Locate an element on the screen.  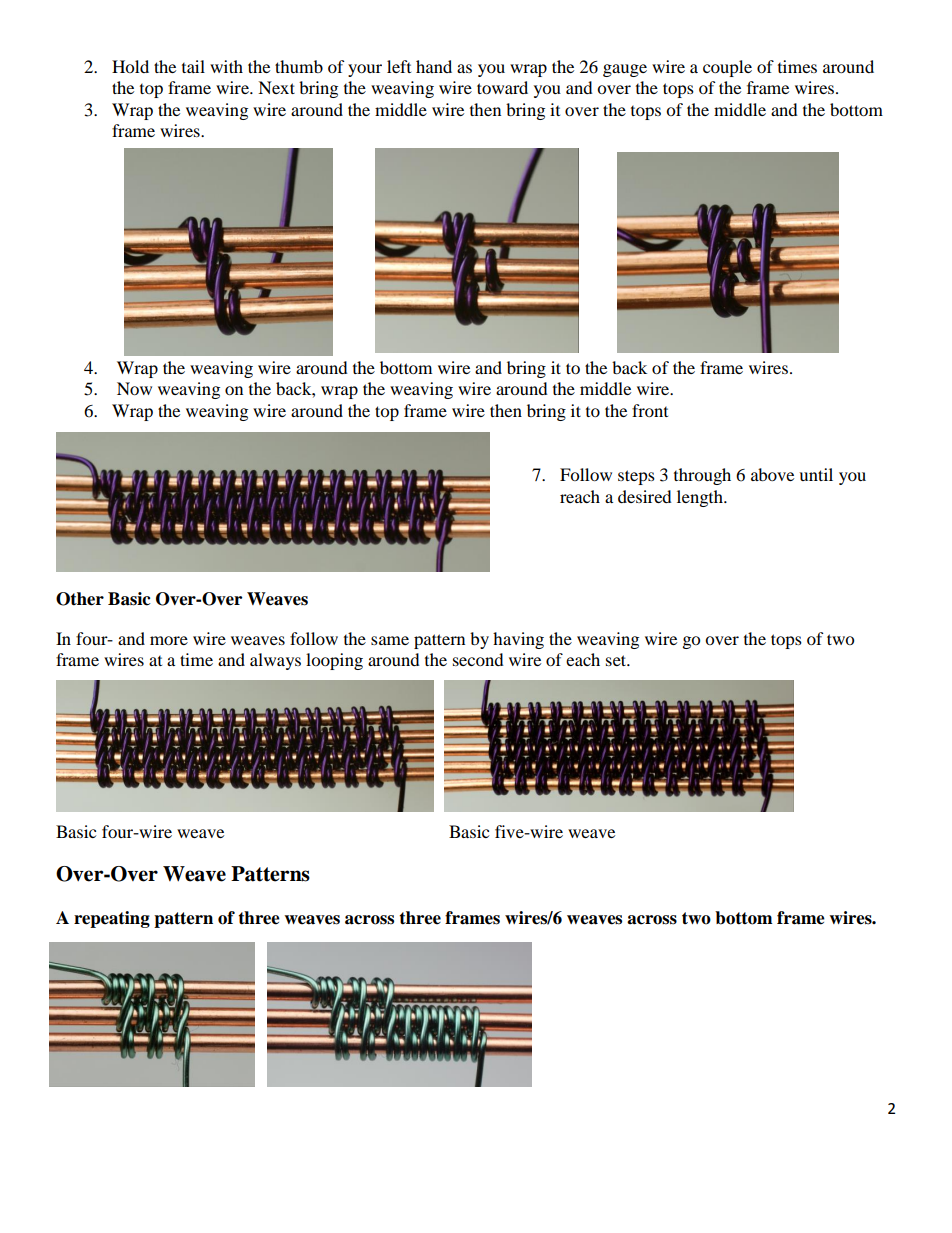
same is located at coordinates (390, 640).
